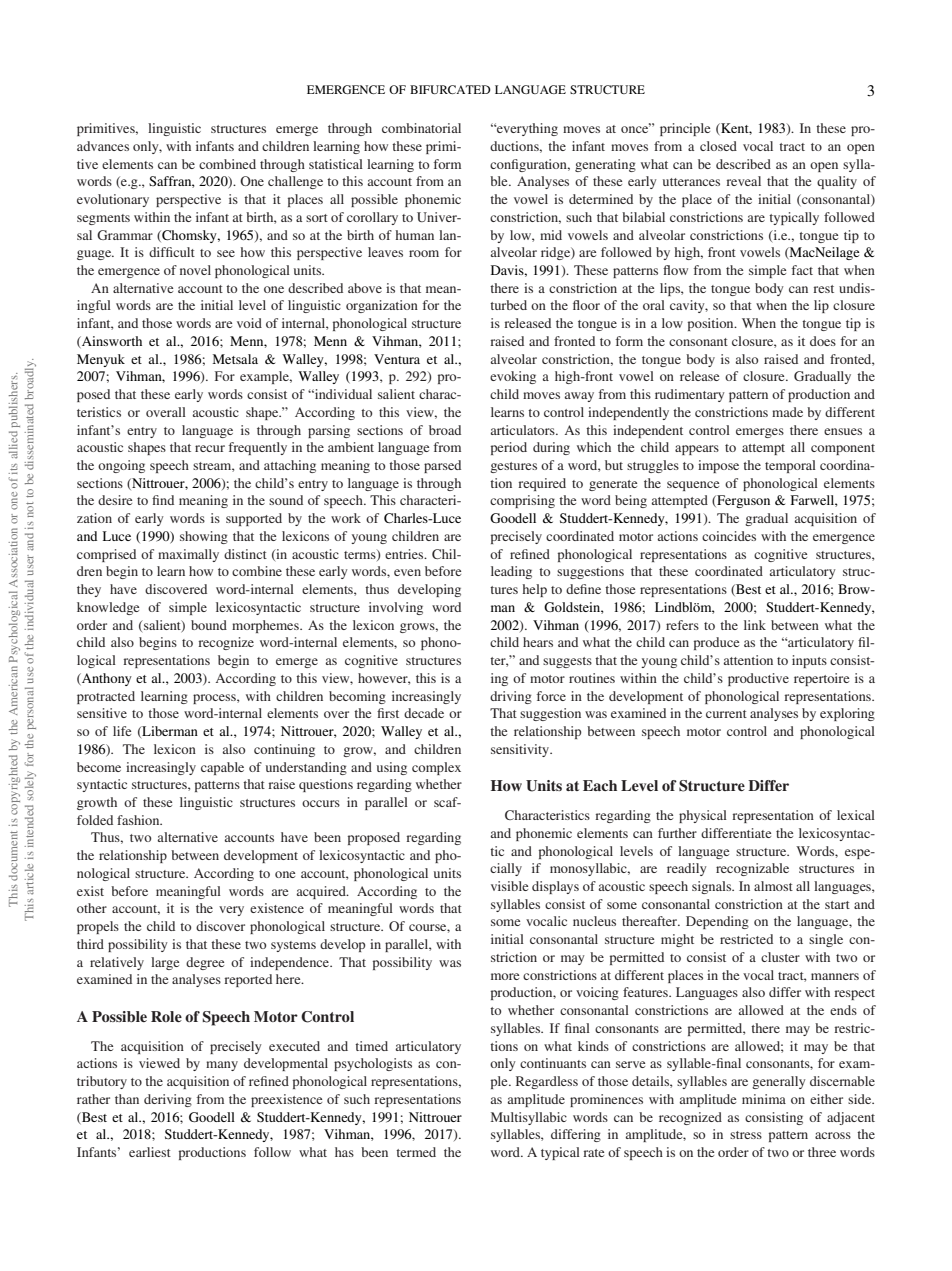 This screenshot has height=1271, width=952. What do you see at coordinates (450, 89) in the screenshot?
I see `BIFURCATED` at bounding box center [450, 89].
